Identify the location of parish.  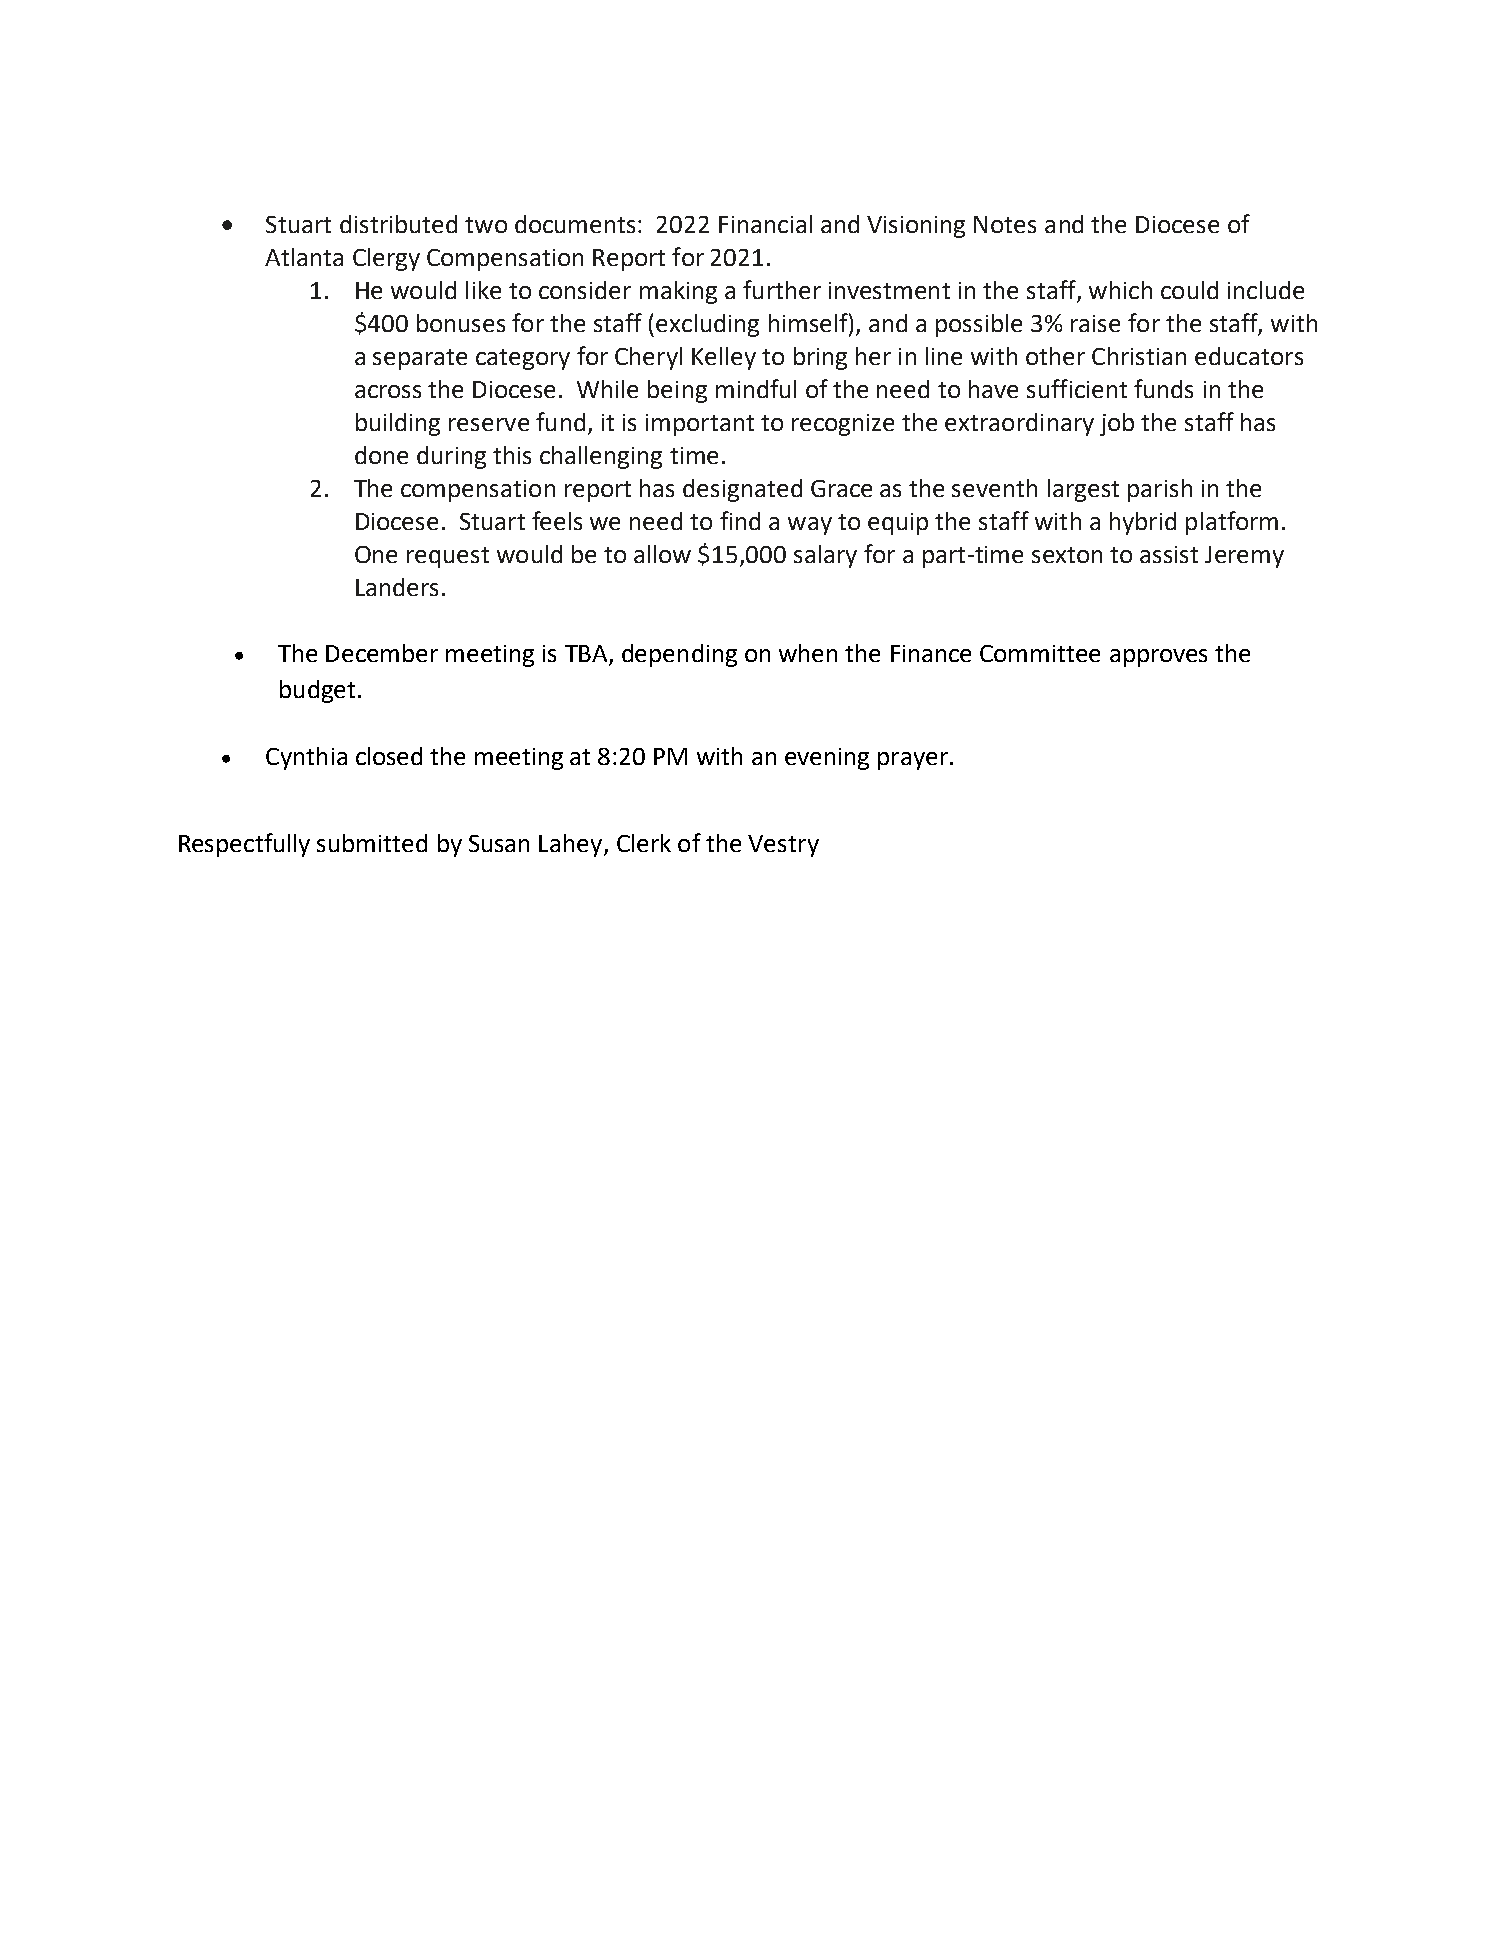
(1160, 490).
